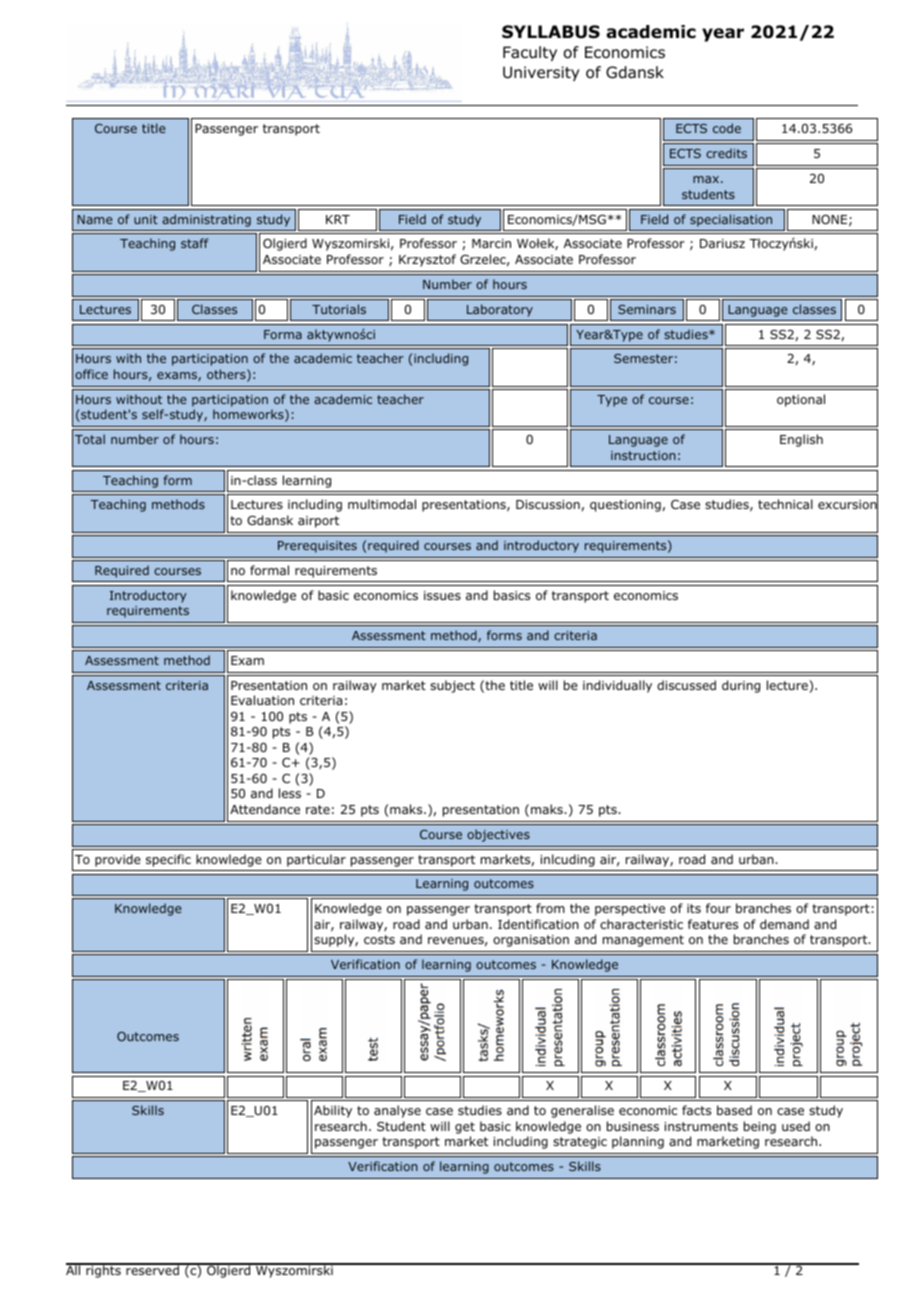  What do you see at coordinates (103, 1271) in the screenshot?
I see `rights` at bounding box center [103, 1271].
